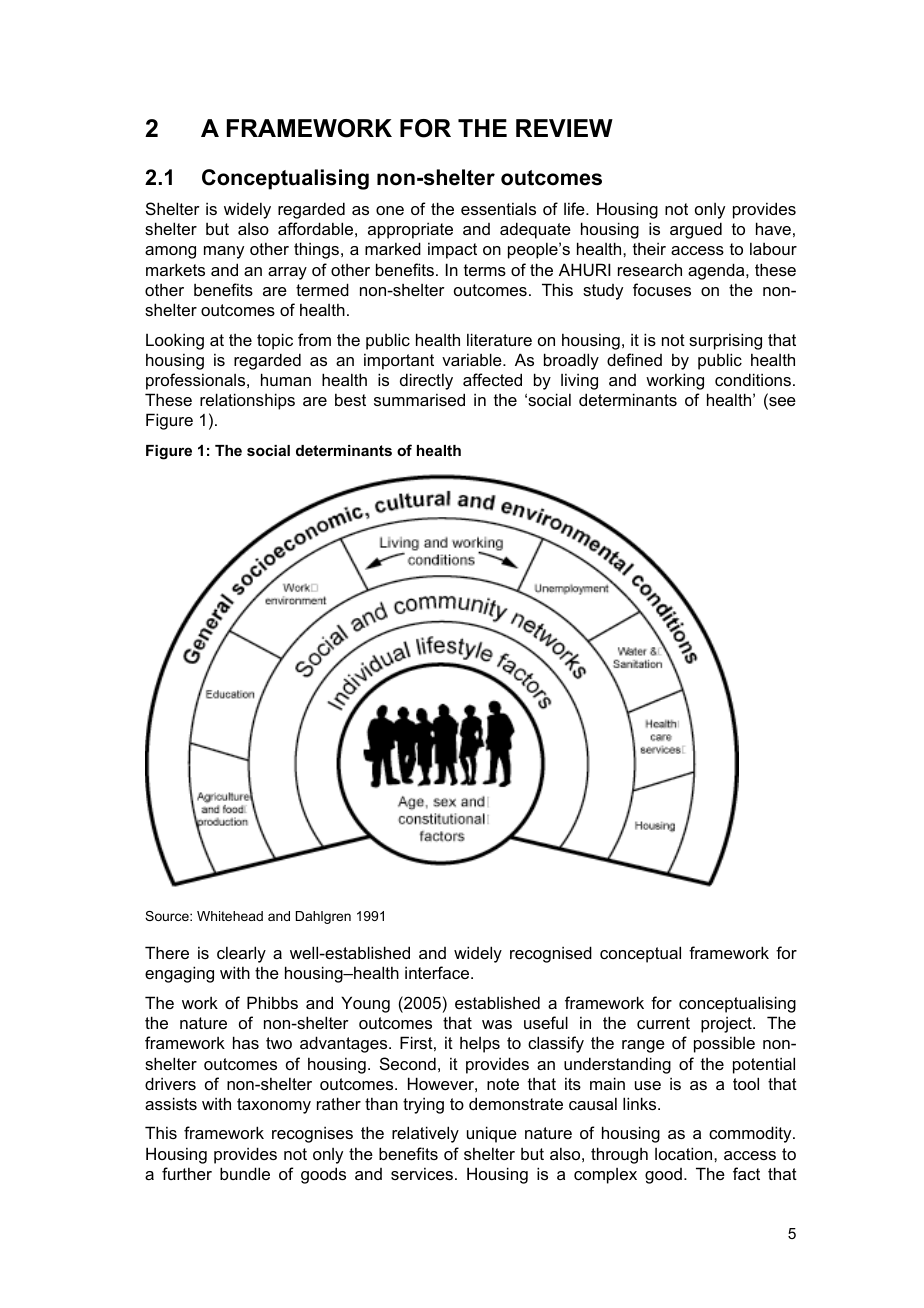 The height and width of the document is (1308, 924). I want to click on essentials, so click(498, 208).
